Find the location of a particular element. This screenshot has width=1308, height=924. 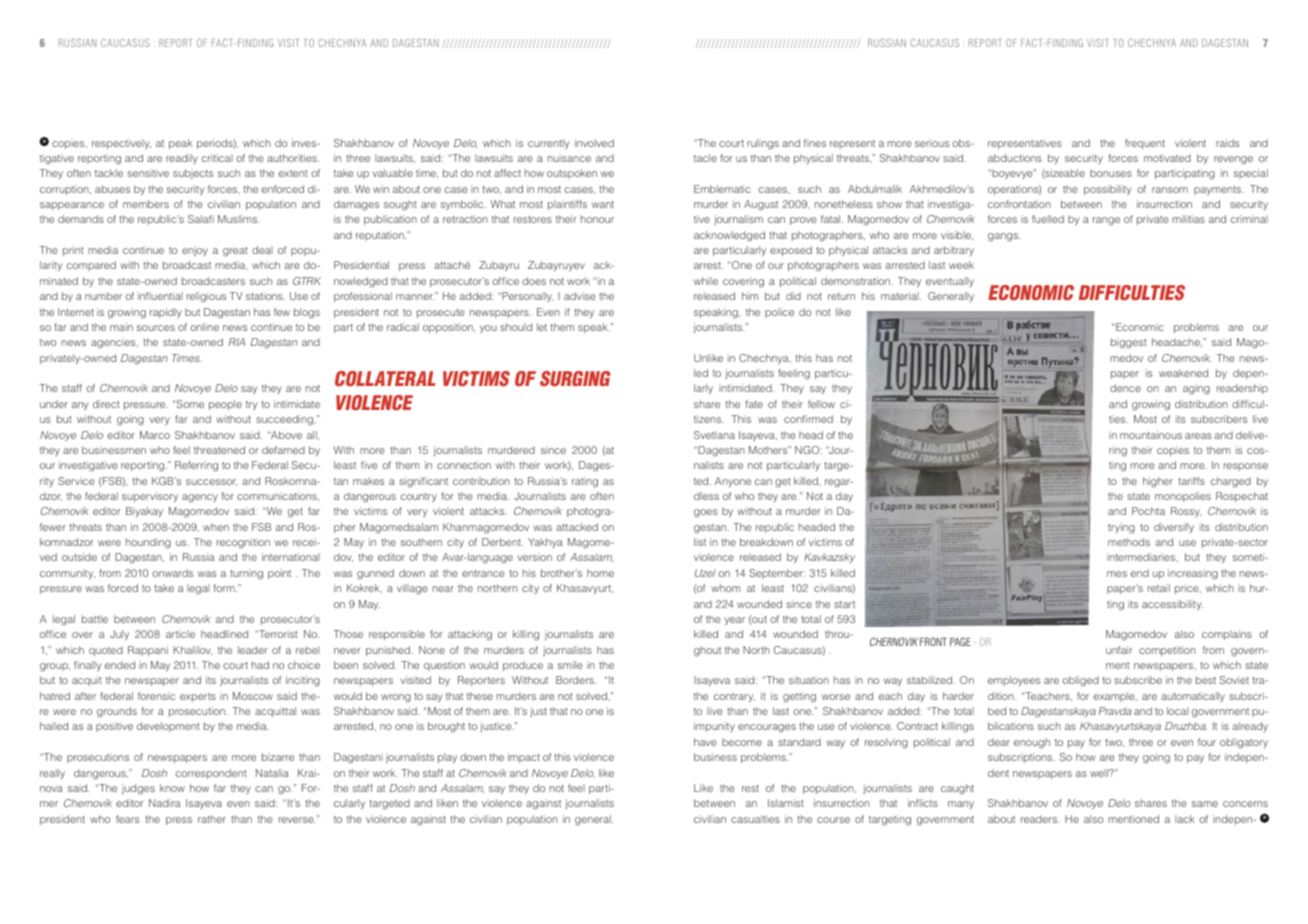

higher is located at coordinates (1158, 482).
